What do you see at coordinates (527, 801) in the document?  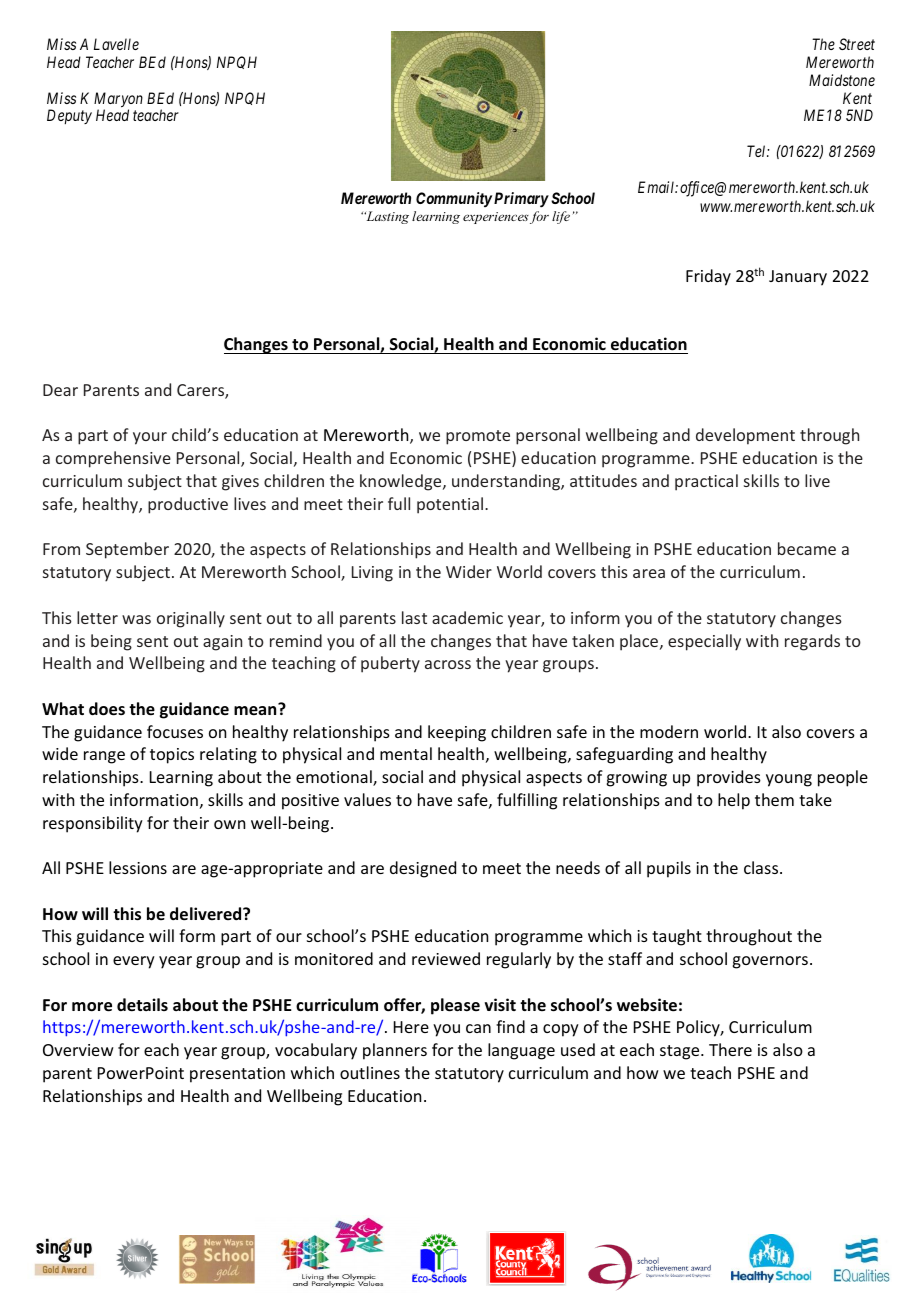 I see `fulfilling` at bounding box center [527, 801].
